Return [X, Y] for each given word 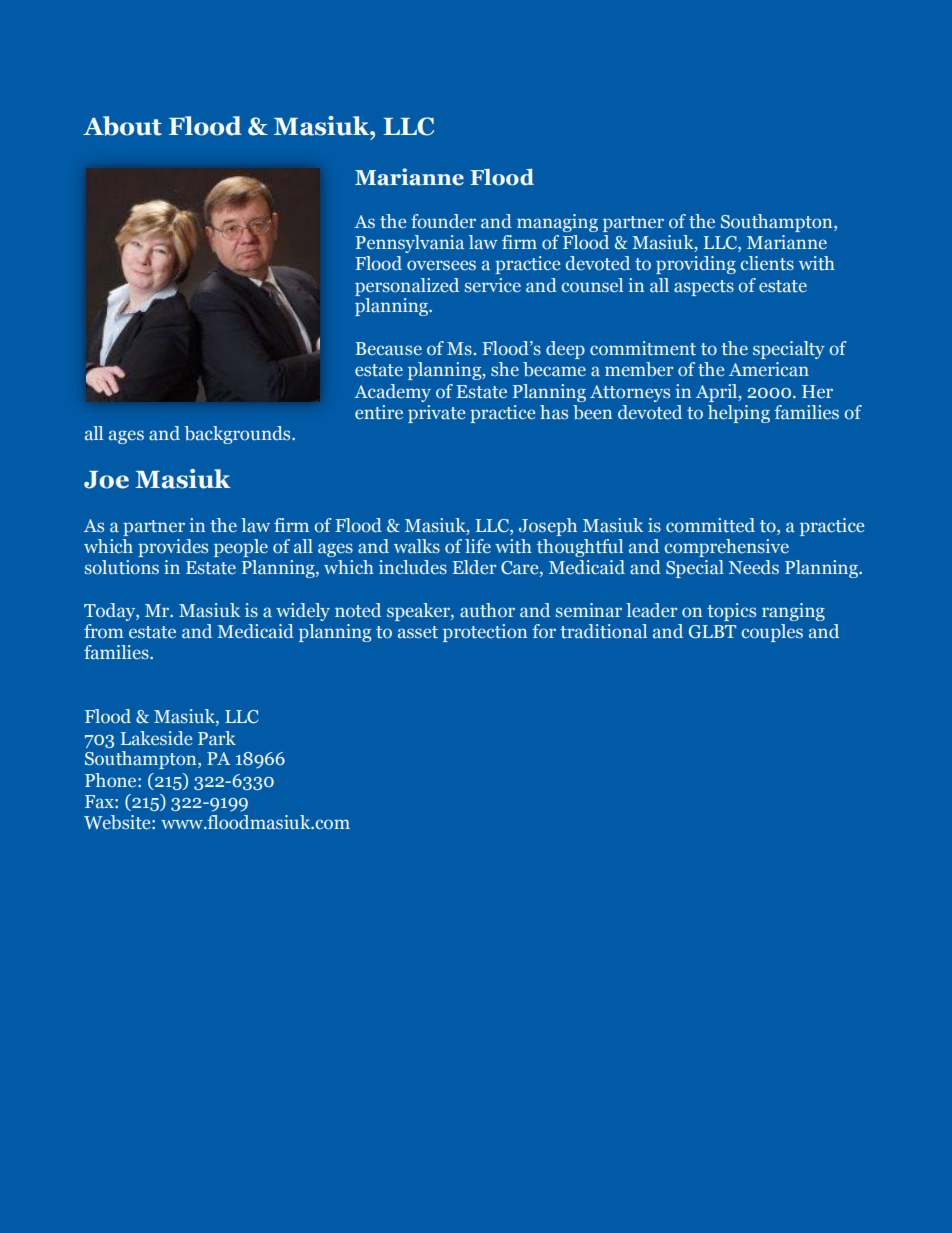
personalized [407, 287]
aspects [704, 288]
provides [173, 548]
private [436, 414]
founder [443, 221]
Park [217, 738]
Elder [474, 567]
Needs [754, 567]
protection [485, 633]
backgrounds [239, 435]
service [493, 285]
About [122, 126]
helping [739, 414]
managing [557, 223]
